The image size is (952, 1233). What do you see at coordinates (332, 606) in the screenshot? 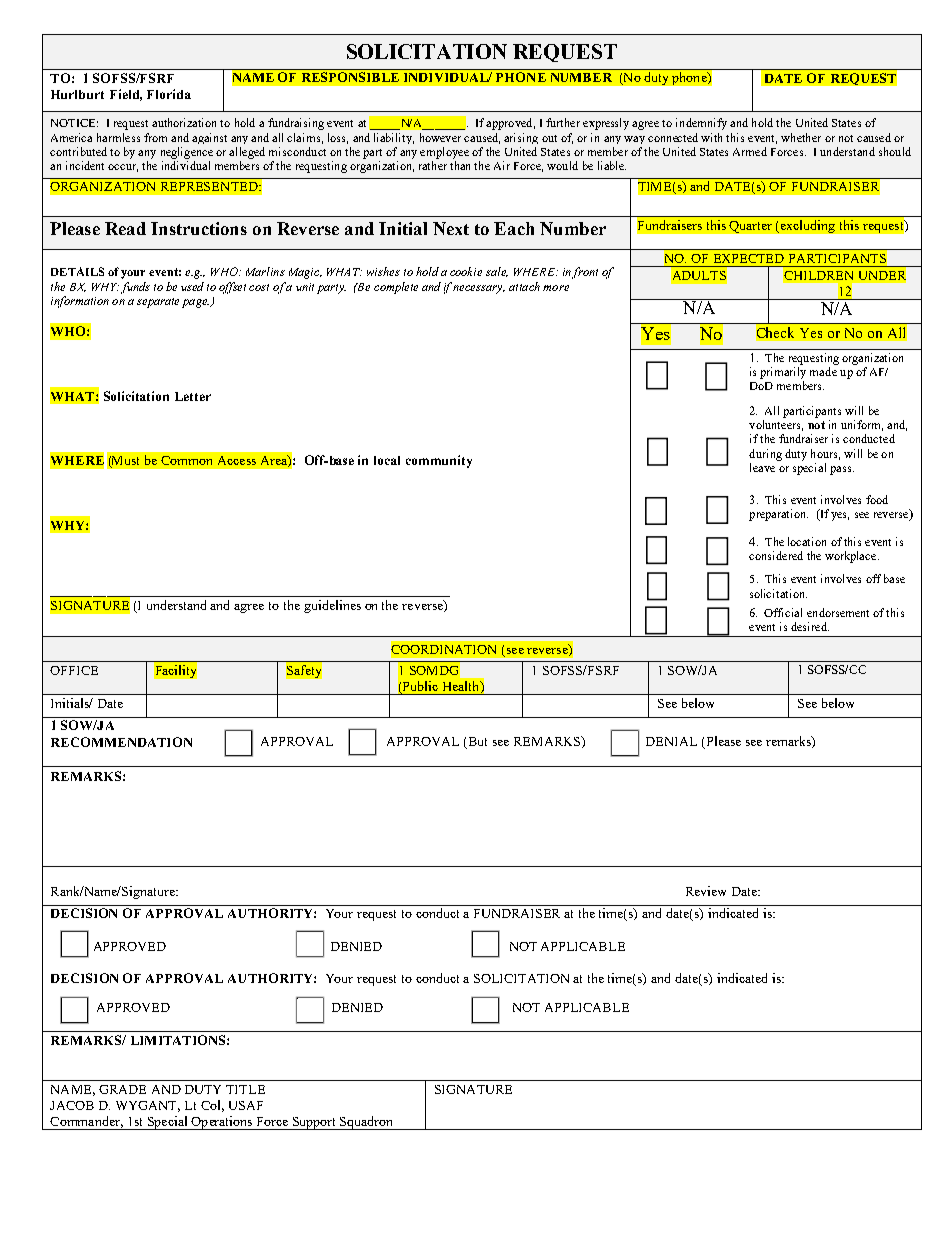
I see `guidelines` at bounding box center [332, 606].
